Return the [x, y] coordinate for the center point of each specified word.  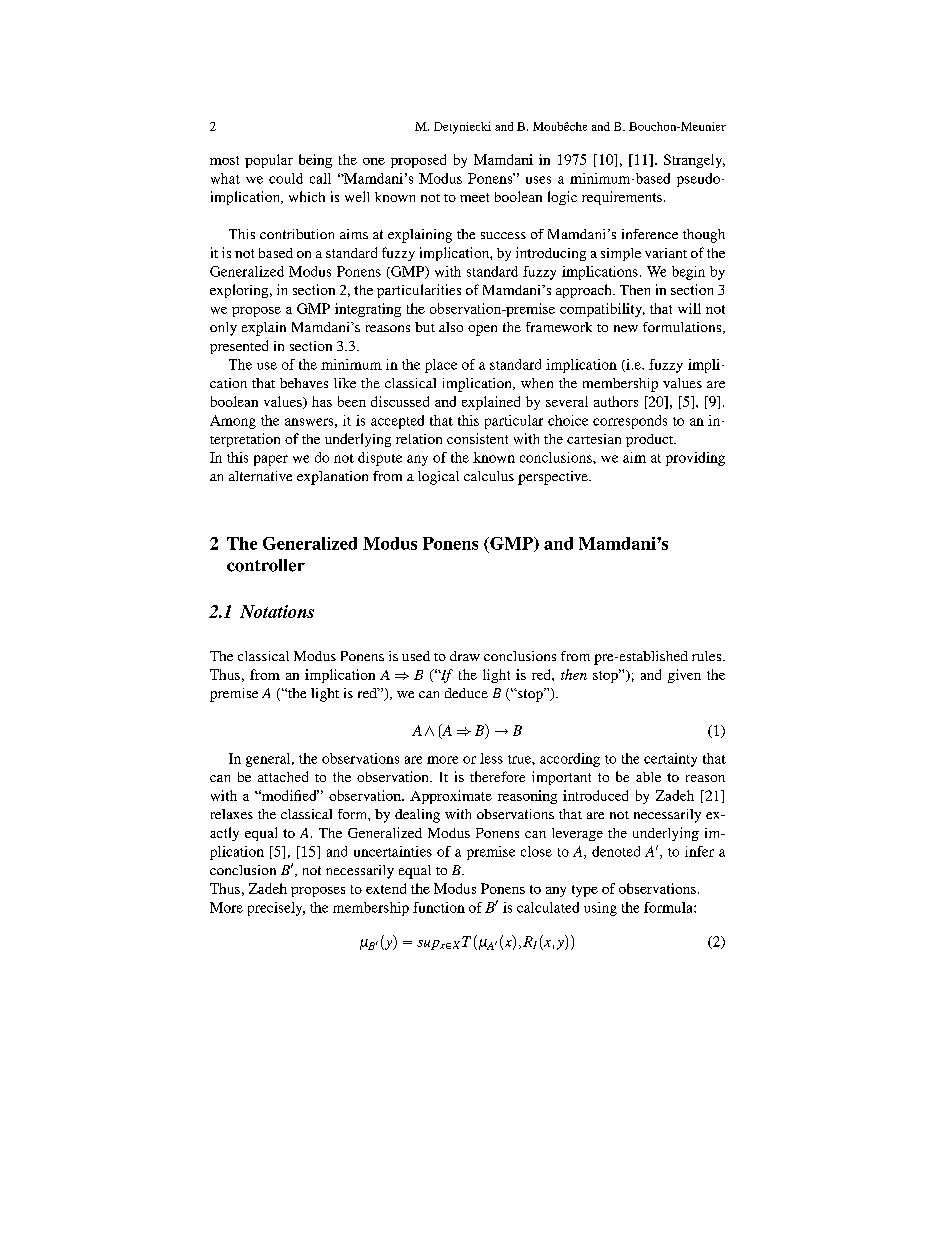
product [651, 440]
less [491, 758]
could [286, 178]
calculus [489, 476]
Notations [277, 611]
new [626, 328]
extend [386, 888]
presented [239, 347]
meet [474, 197]
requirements [622, 198]
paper [271, 460]
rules [708, 656]
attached [283, 776]
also [451, 327]
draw [465, 656]
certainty [670, 760]
